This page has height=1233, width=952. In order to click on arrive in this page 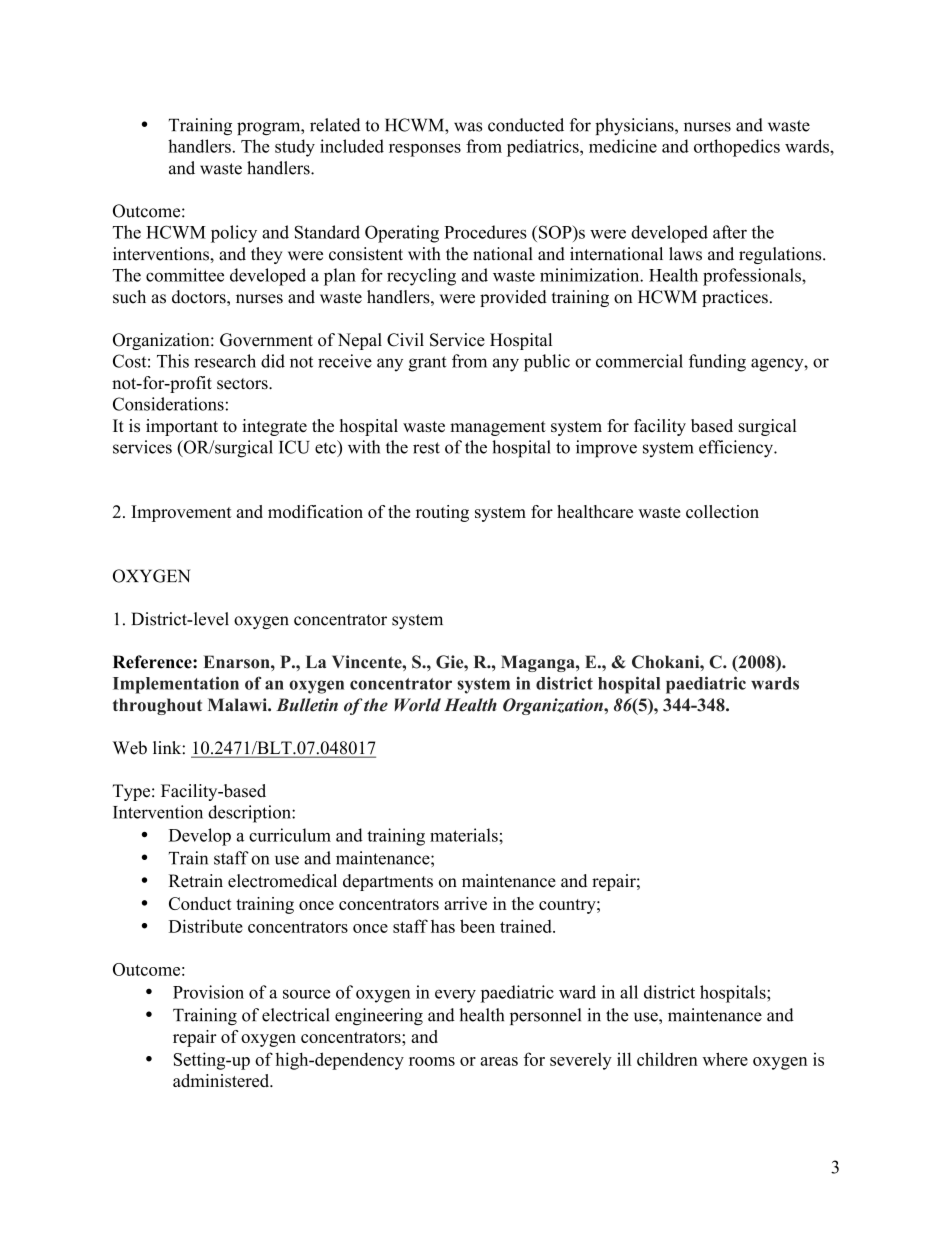, I will do `click(465, 903)`.
